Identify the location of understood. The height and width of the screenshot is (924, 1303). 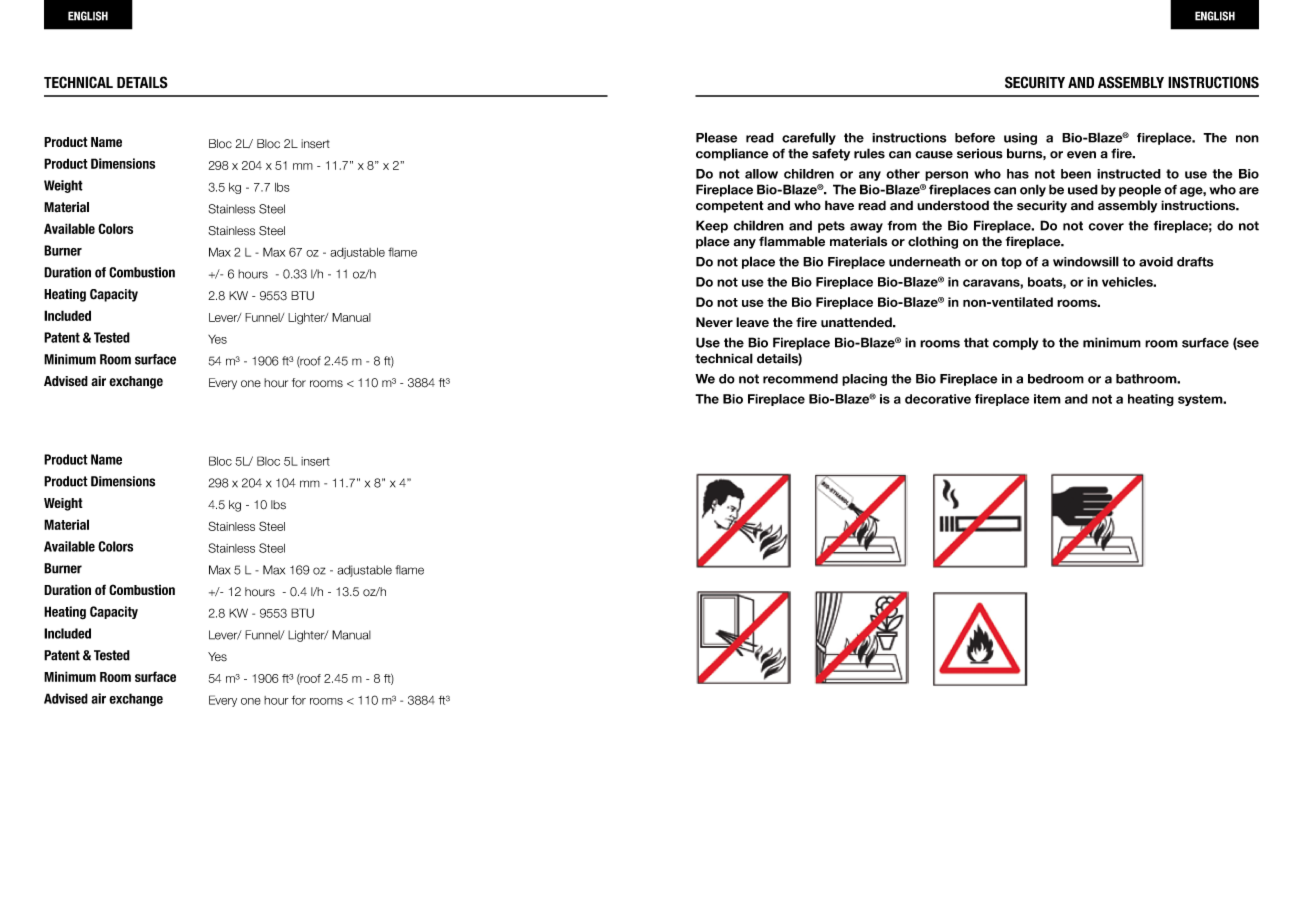
(953, 205).
